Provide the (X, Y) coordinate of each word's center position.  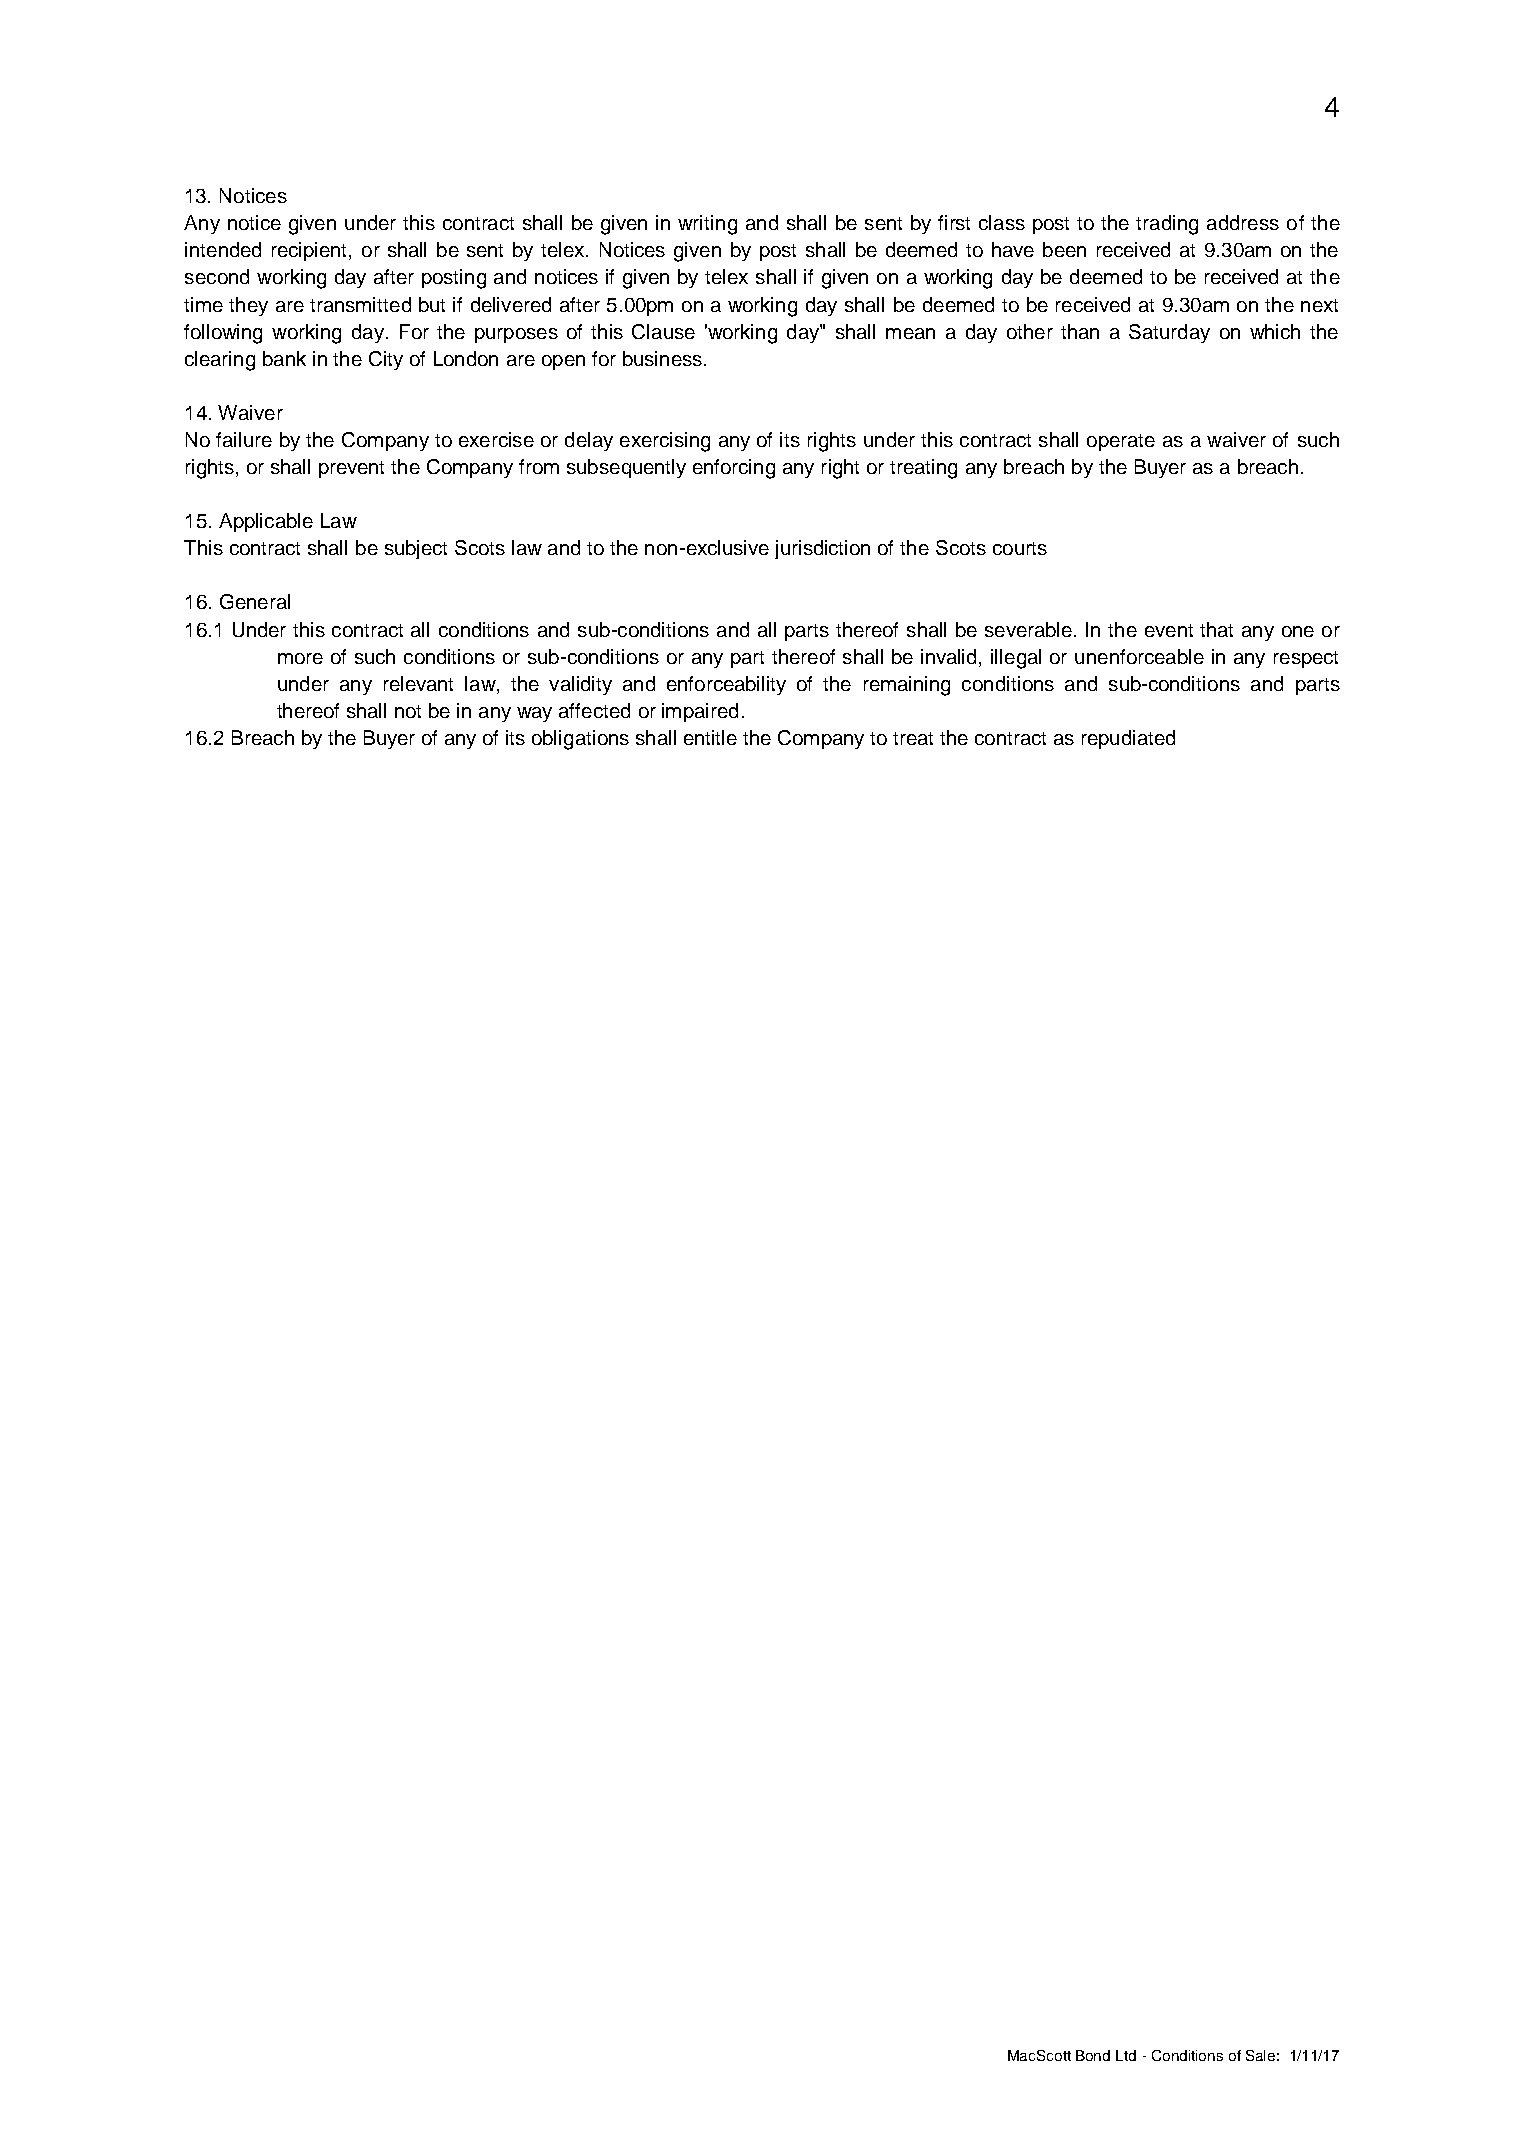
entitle (710, 737)
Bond (1093, 2055)
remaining (907, 686)
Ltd (1126, 2055)
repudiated (1128, 739)
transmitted (360, 304)
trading (1167, 225)
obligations (580, 740)
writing (707, 225)
